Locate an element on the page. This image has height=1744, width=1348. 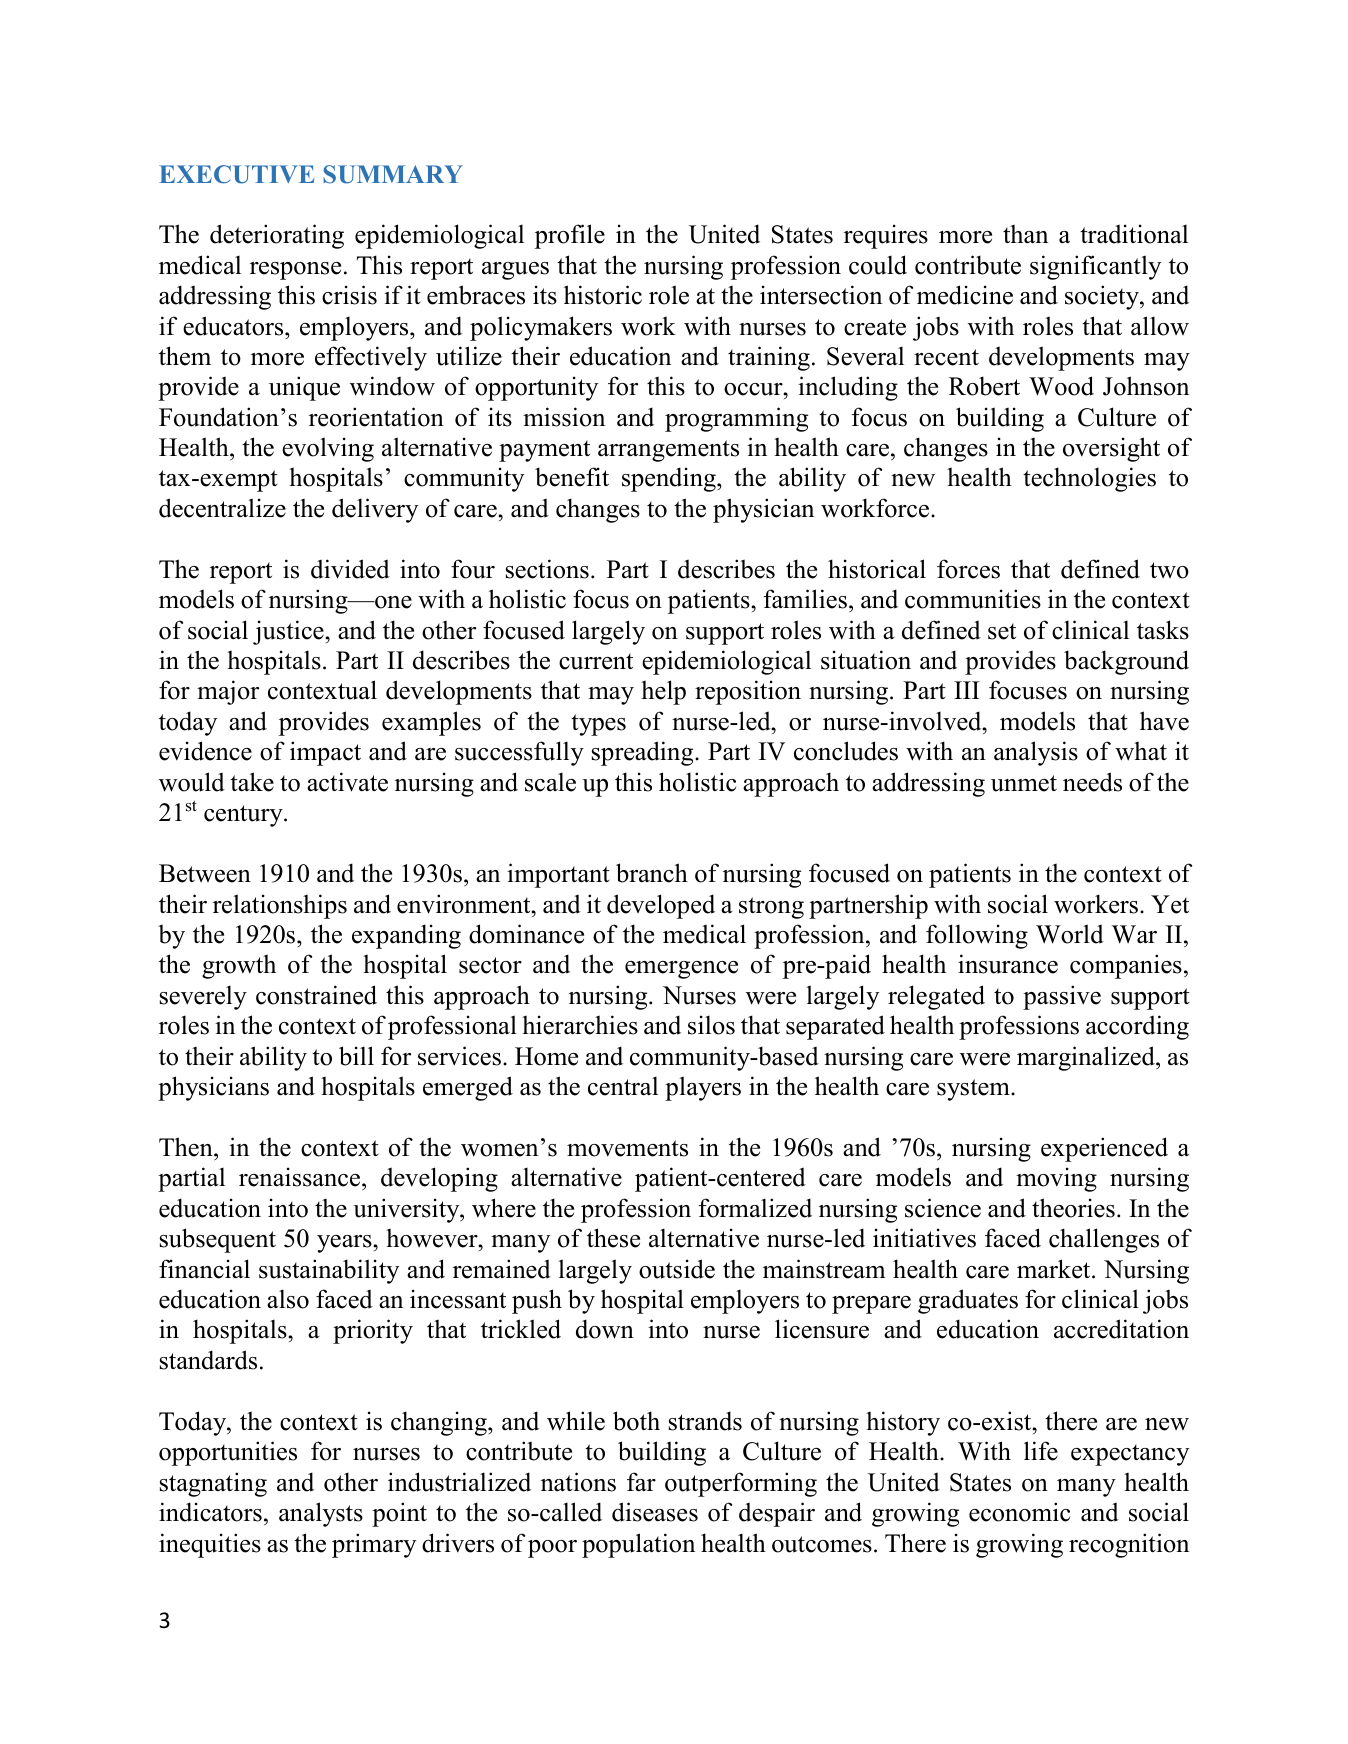
moving is located at coordinates (1056, 1179).
